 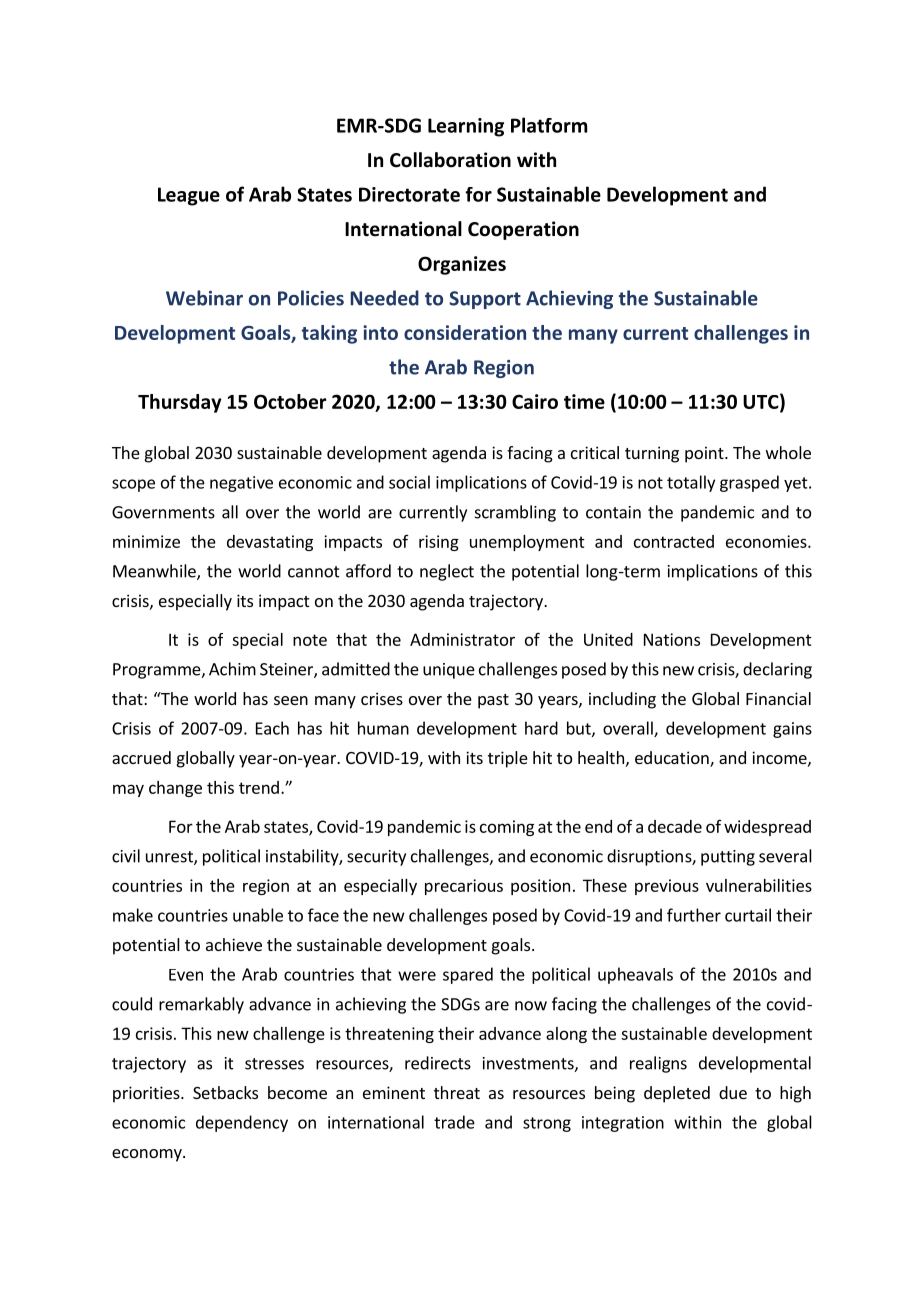 What do you see at coordinates (549, 125) in the screenshot?
I see `Platform` at bounding box center [549, 125].
